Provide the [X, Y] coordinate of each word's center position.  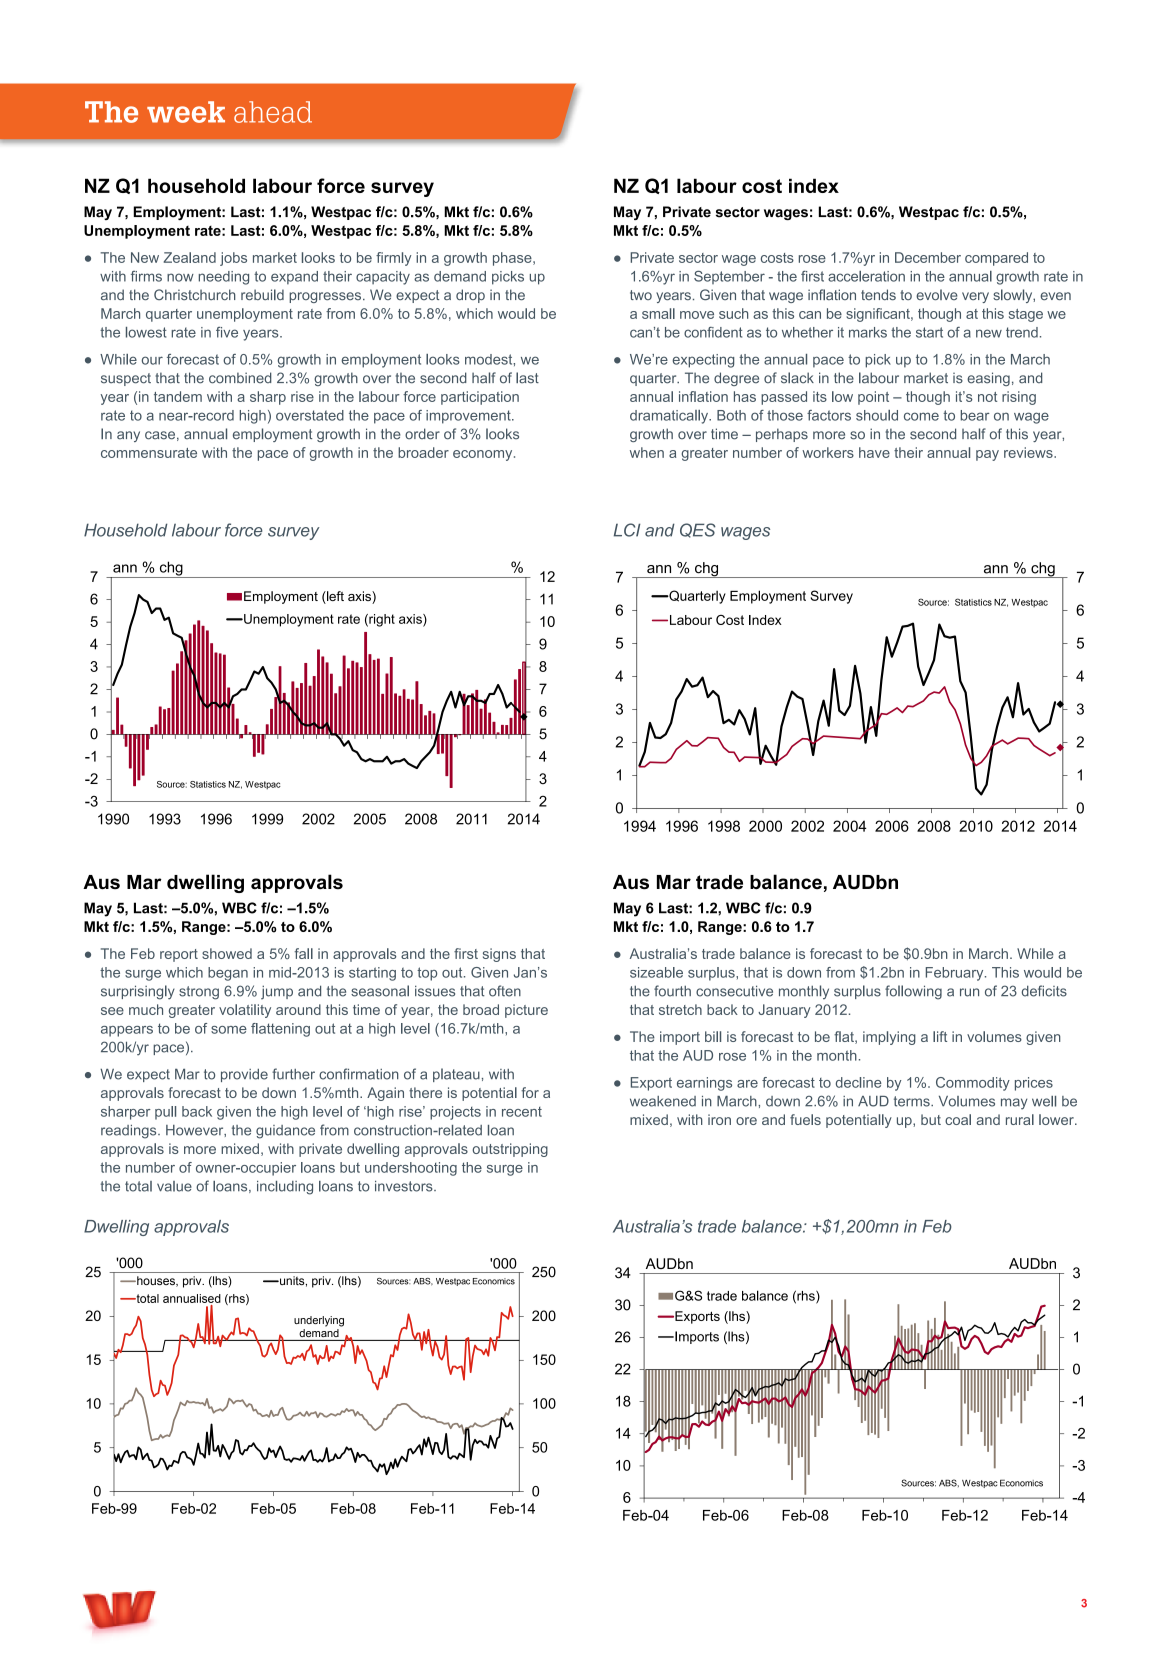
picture [526, 1011]
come [921, 416]
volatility [245, 1011]
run [969, 992]
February [956, 974]
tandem [178, 396]
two [641, 295]
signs [499, 955]
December [928, 257]
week [186, 112]
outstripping [510, 1150]
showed [227, 953]
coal [958, 1119]
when [647, 452]
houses [156, 1281]
